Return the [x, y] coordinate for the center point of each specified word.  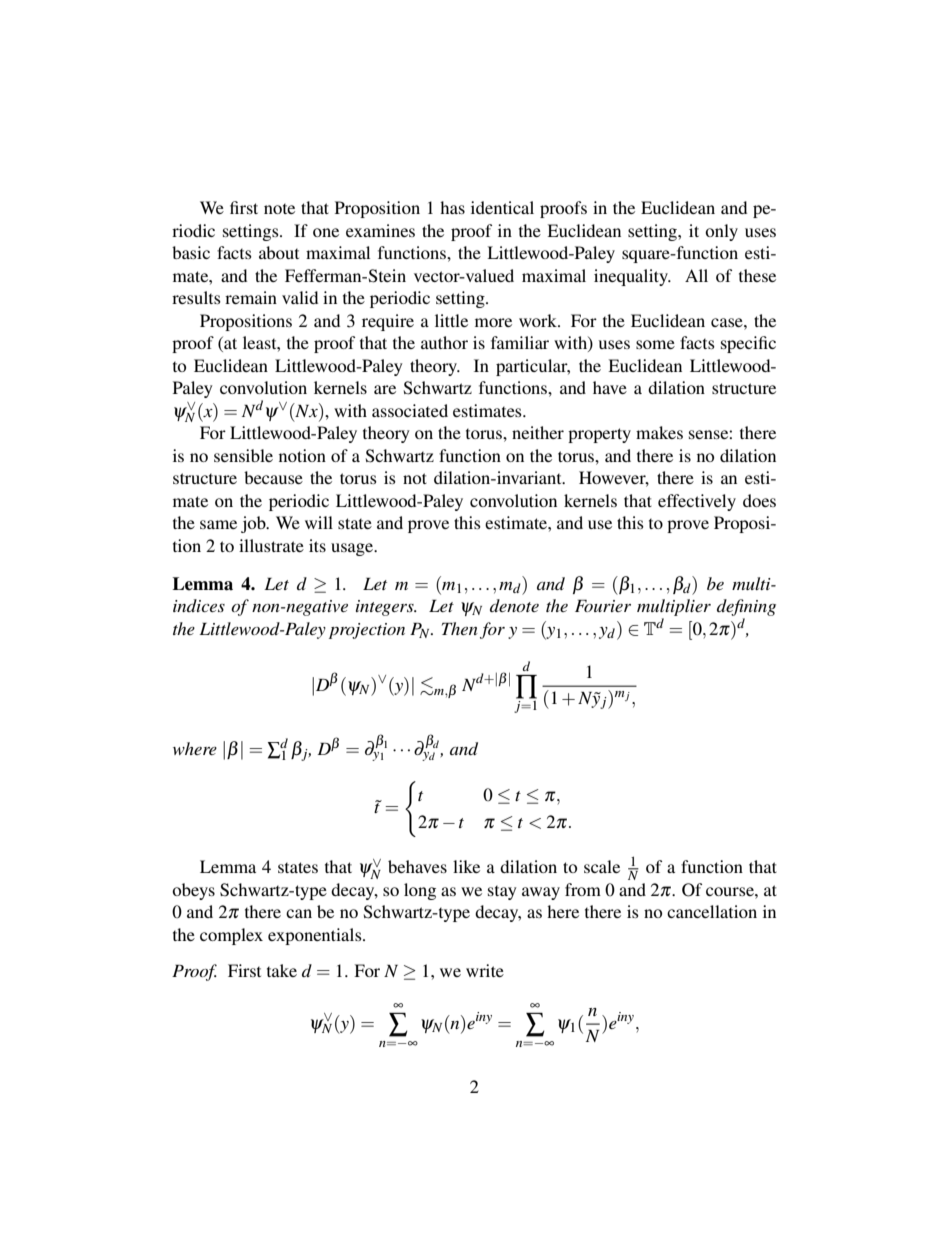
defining [746, 609]
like [466, 866]
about [279, 252]
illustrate [271, 545]
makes [659, 432]
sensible [243, 455]
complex [231, 936]
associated [410, 410]
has [452, 207]
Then [460, 628]
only [721, 232]
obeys [193, 891]
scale [602, 866]
